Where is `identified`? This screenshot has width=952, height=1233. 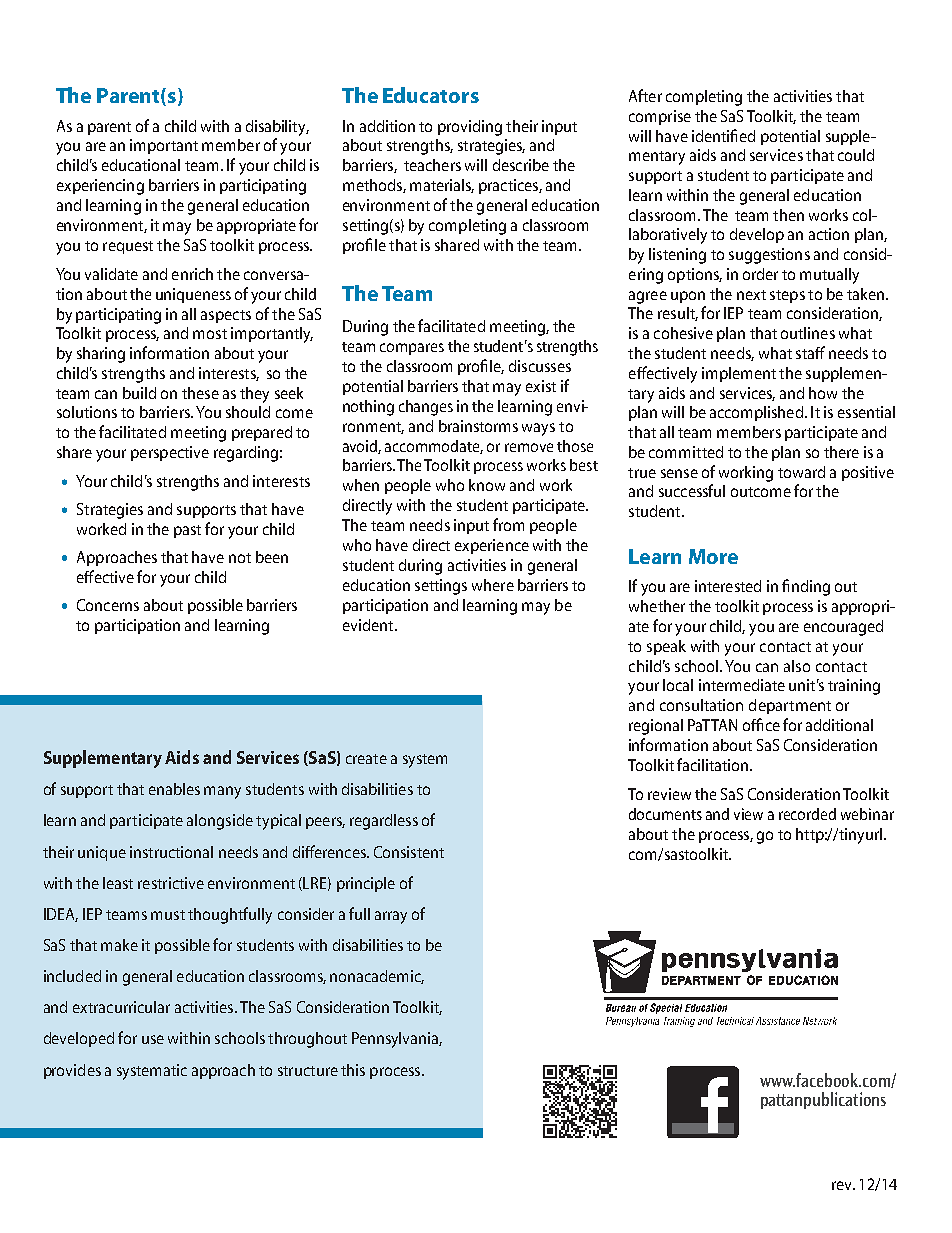
identified is located at coordinates (723, 135).
